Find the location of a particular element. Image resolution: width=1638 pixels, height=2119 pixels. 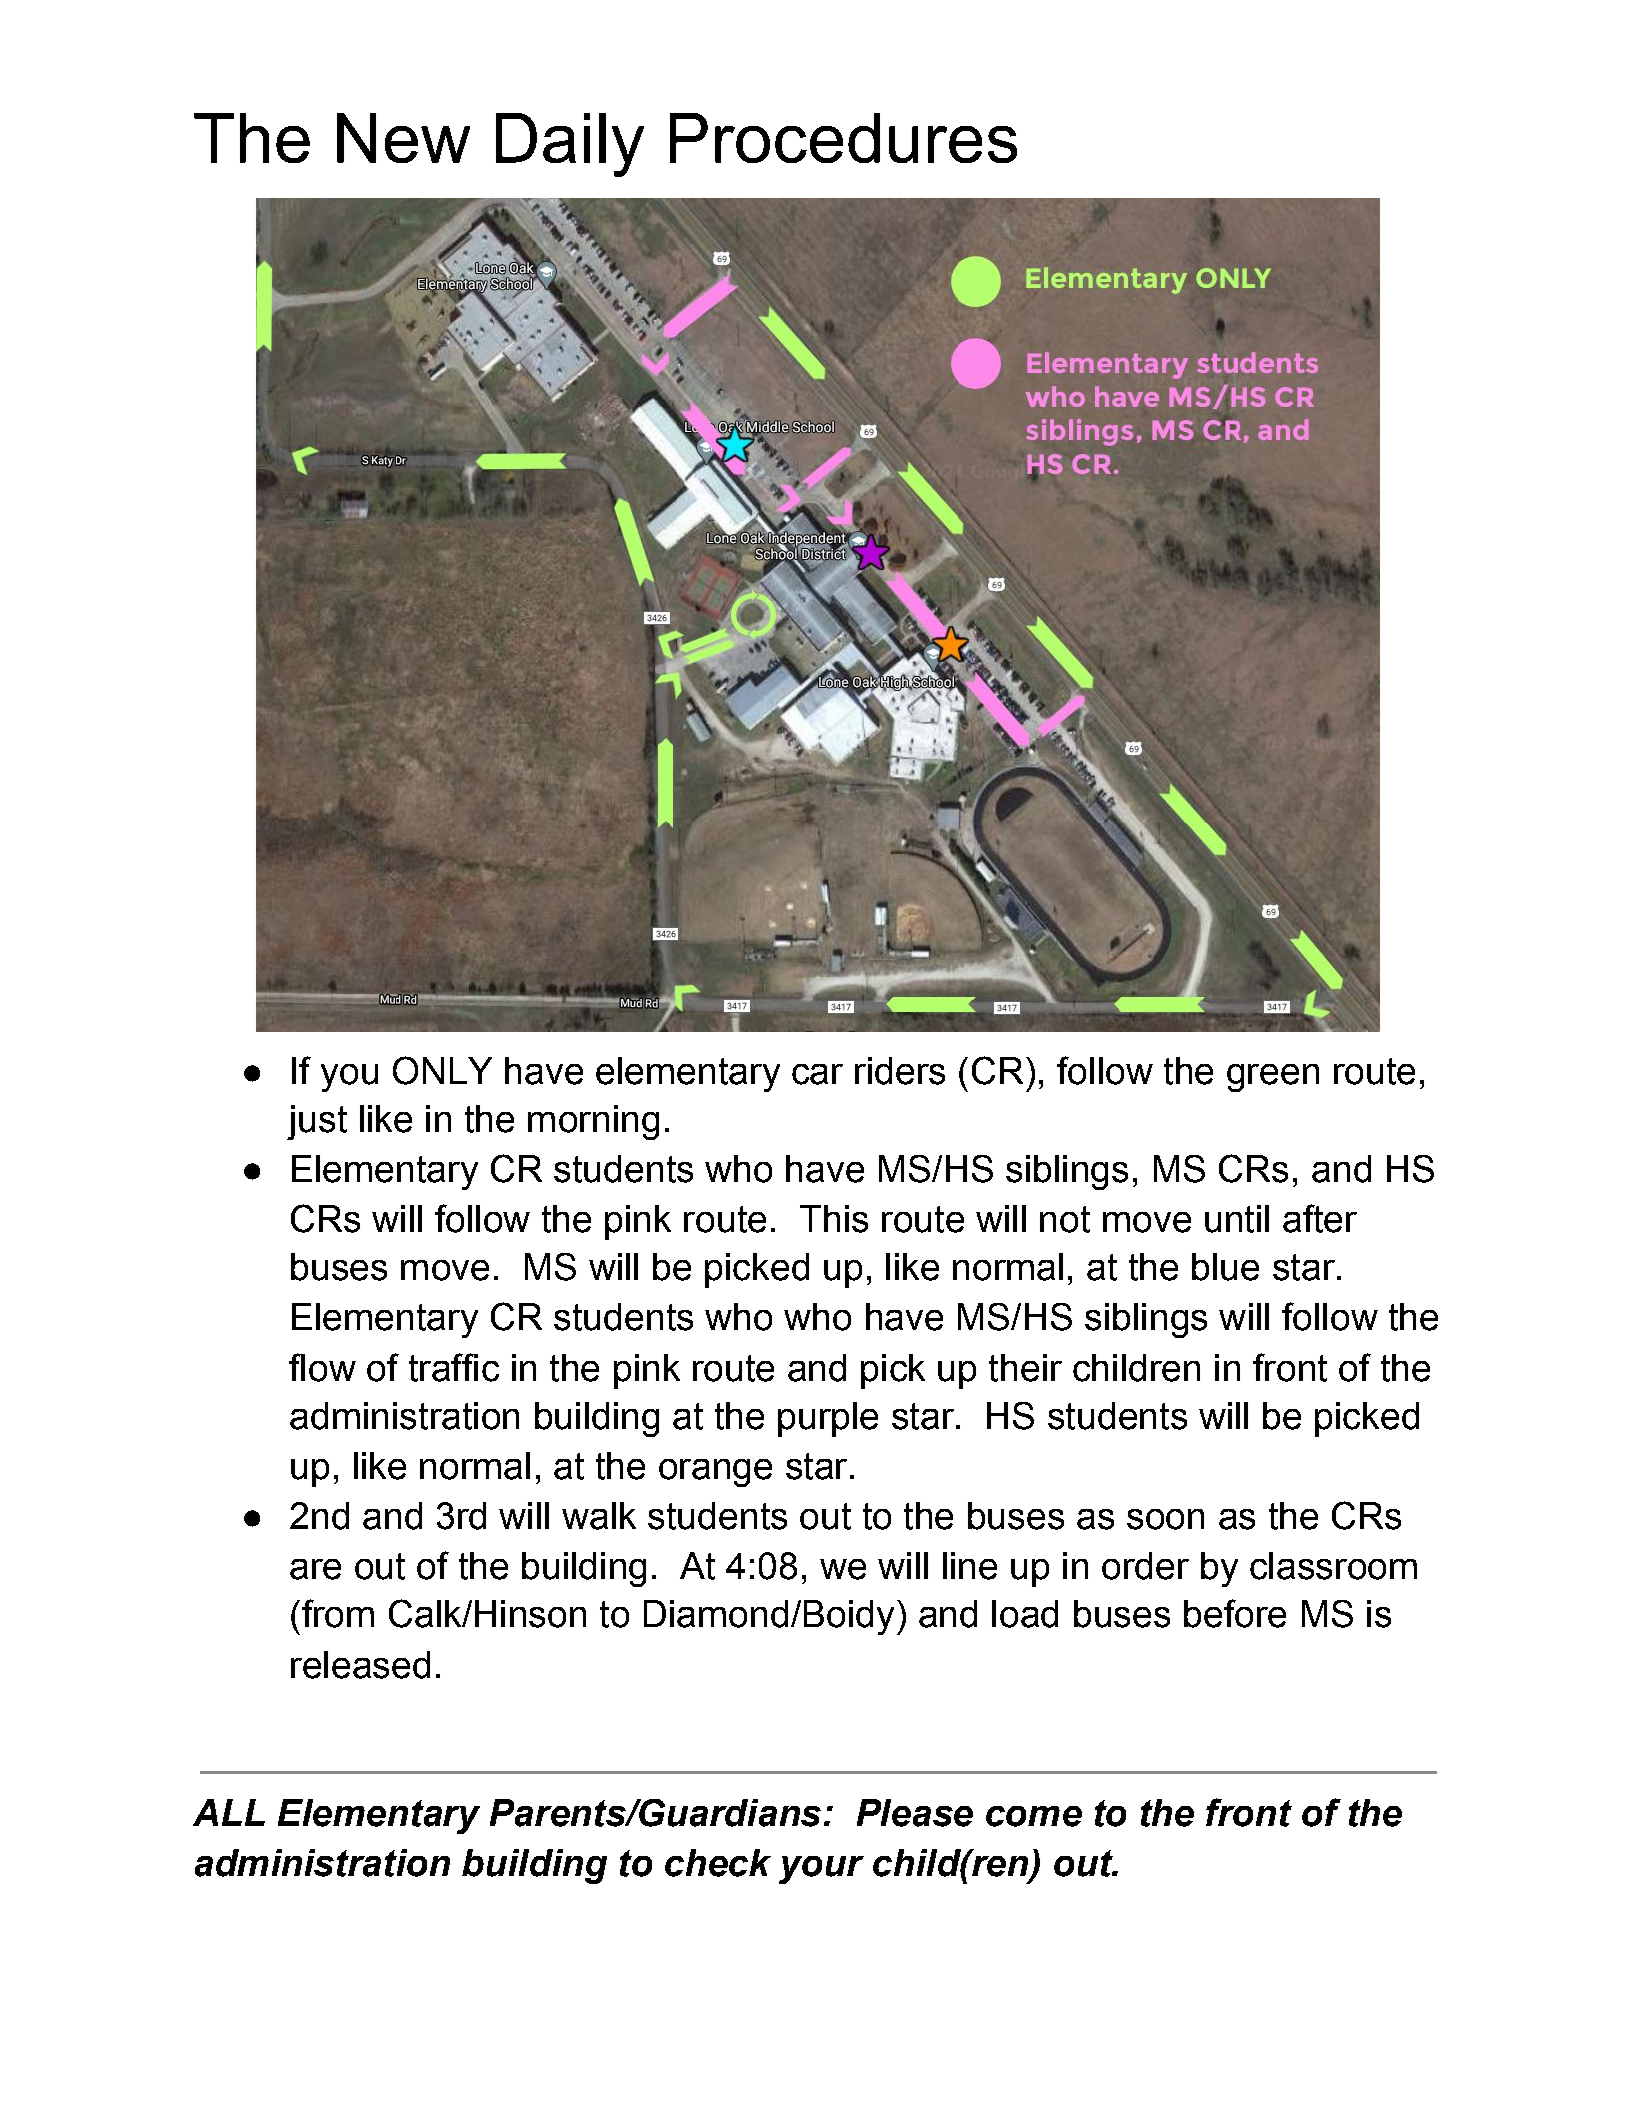

Procedures is located at coordinates (843, 138).
